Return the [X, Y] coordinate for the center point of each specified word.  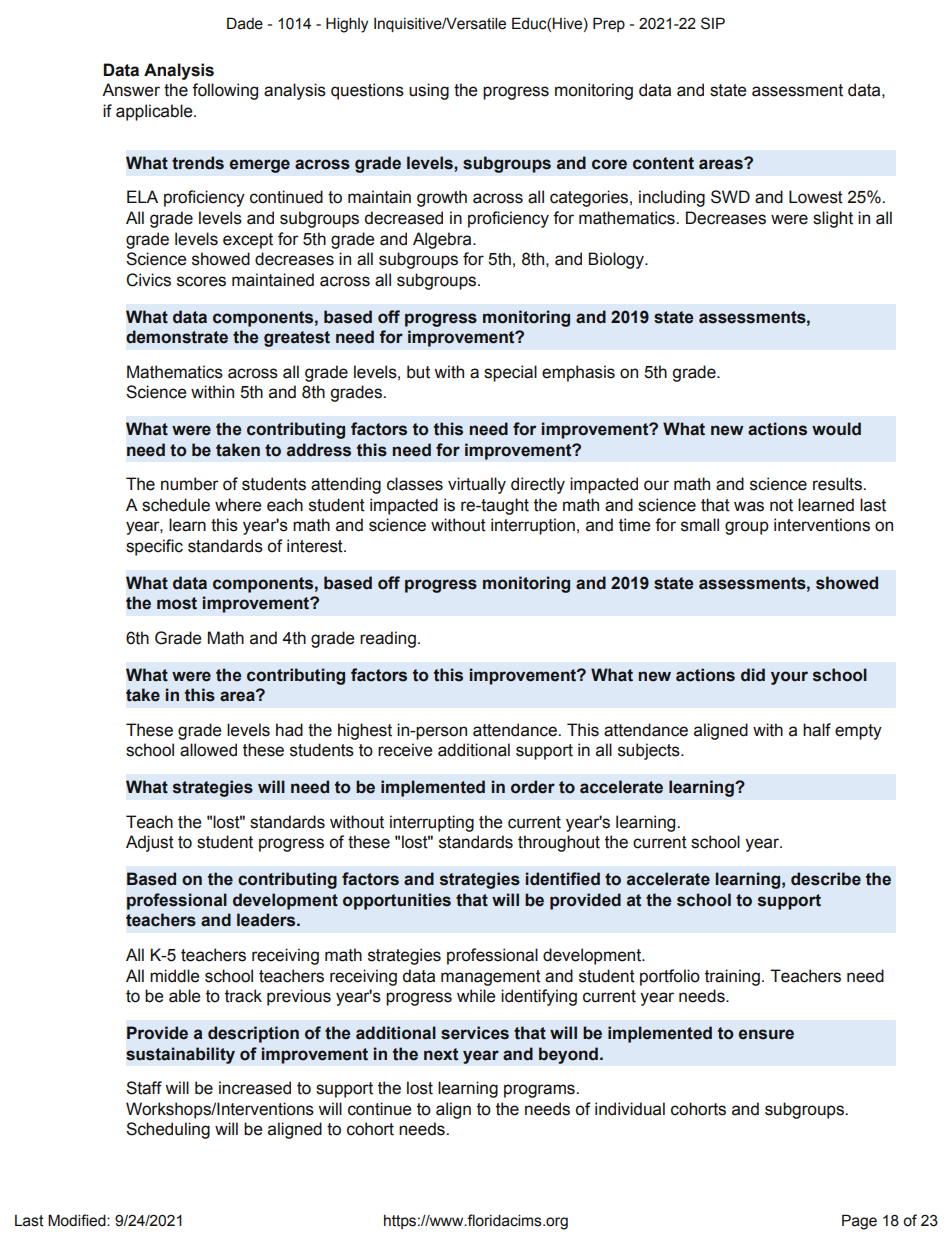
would [836, 429]
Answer [131, 90]
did [753, 675]
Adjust [150, 843]
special [510, 373]
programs [540, 1091]
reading [388, 639]
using [429, 91]
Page [859, 1222]
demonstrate [177, 337]
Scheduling [168, 1130]
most [177, 603]
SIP [713, 23]
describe [826, 879]
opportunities [397, 901]
